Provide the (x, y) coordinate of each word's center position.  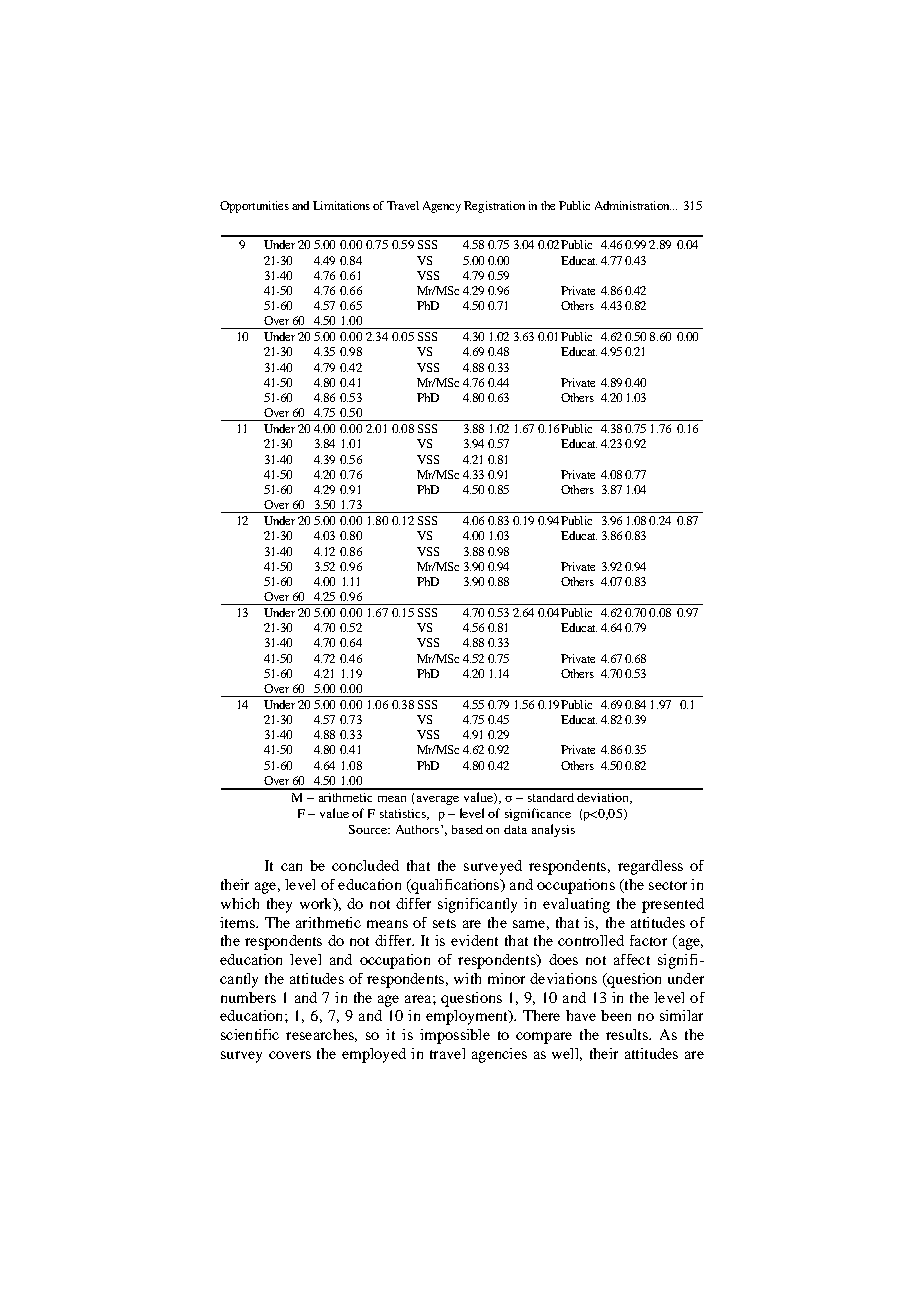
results (628, 1034)
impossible (455, 1036)
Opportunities (254, 207)
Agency (442, 207)
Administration (633, 205)
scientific (250, 1034)
